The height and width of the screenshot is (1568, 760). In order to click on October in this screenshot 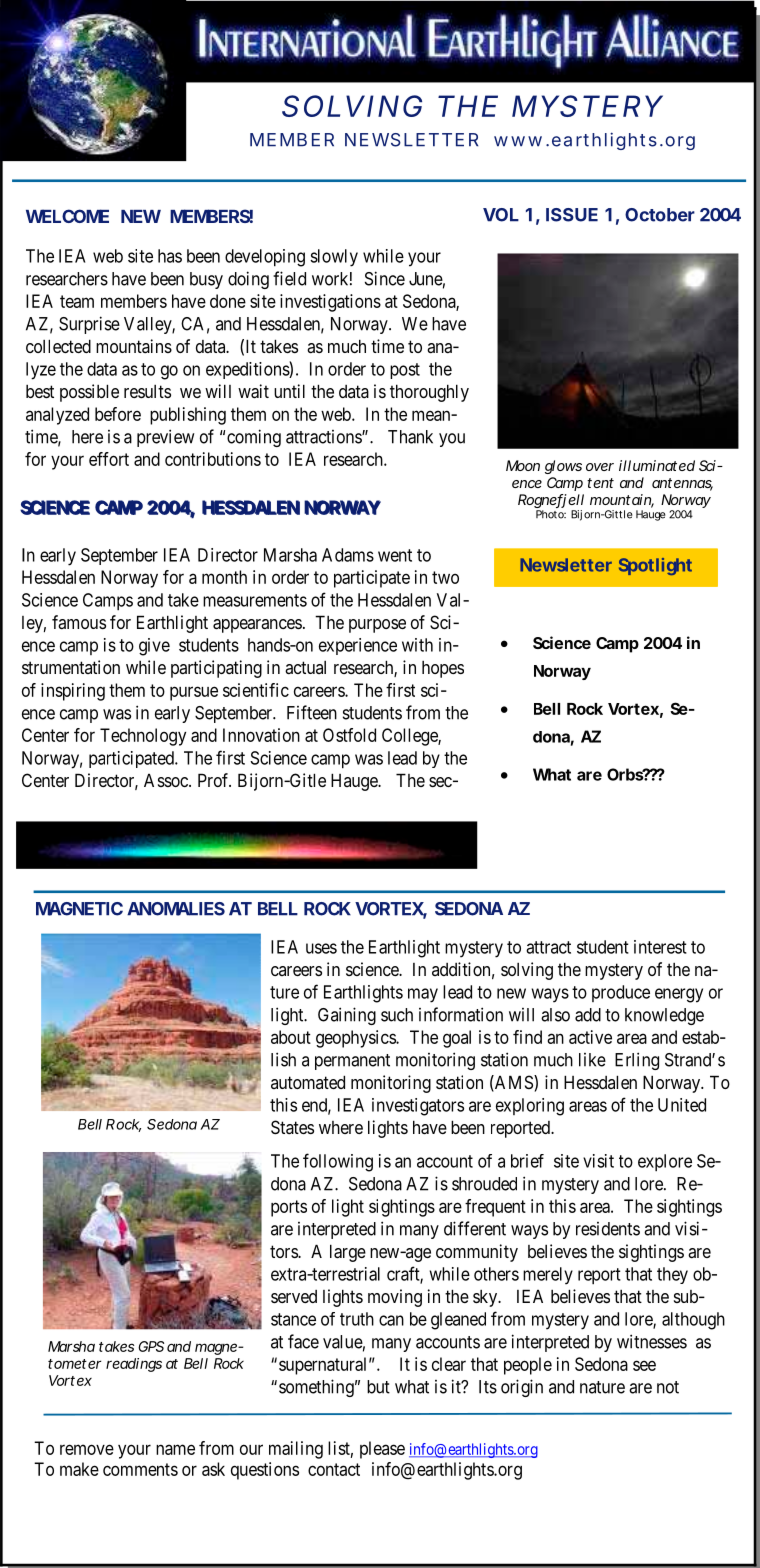, I will do `click(660, 215)`.
